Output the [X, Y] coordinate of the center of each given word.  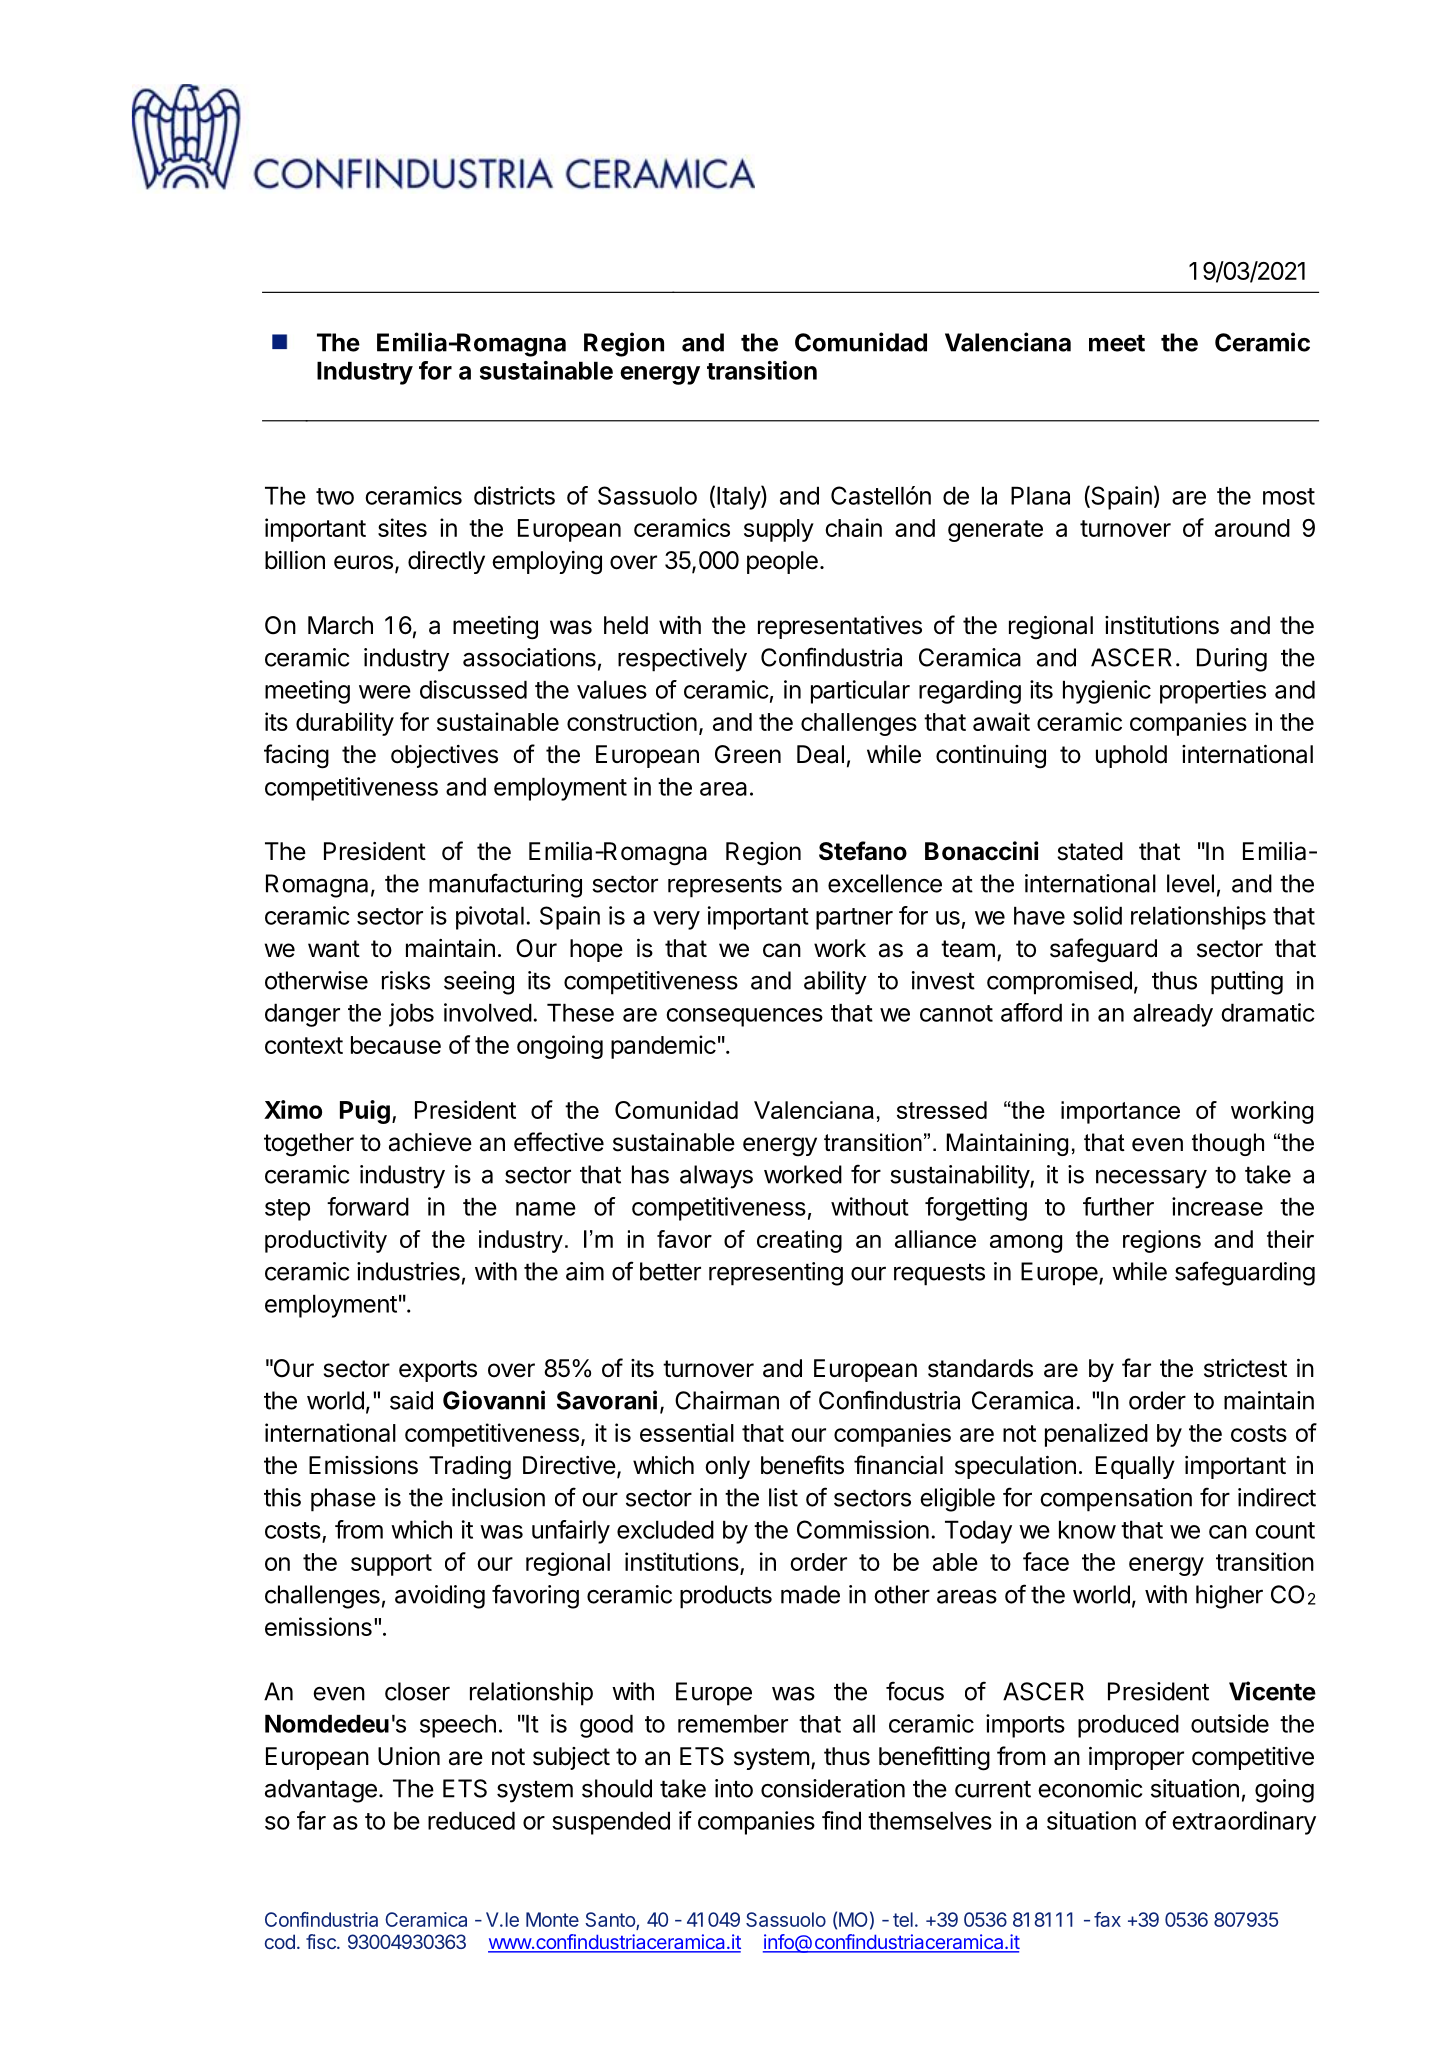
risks [406, 980]
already [1173, 1015]
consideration [833, 1788]
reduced [471, 1820]
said [411, 1400]
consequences [744, 1017]
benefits [802, 1465]
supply [779, 530]
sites [402, 527]
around [1252, 528]
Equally [1135, 1467]
